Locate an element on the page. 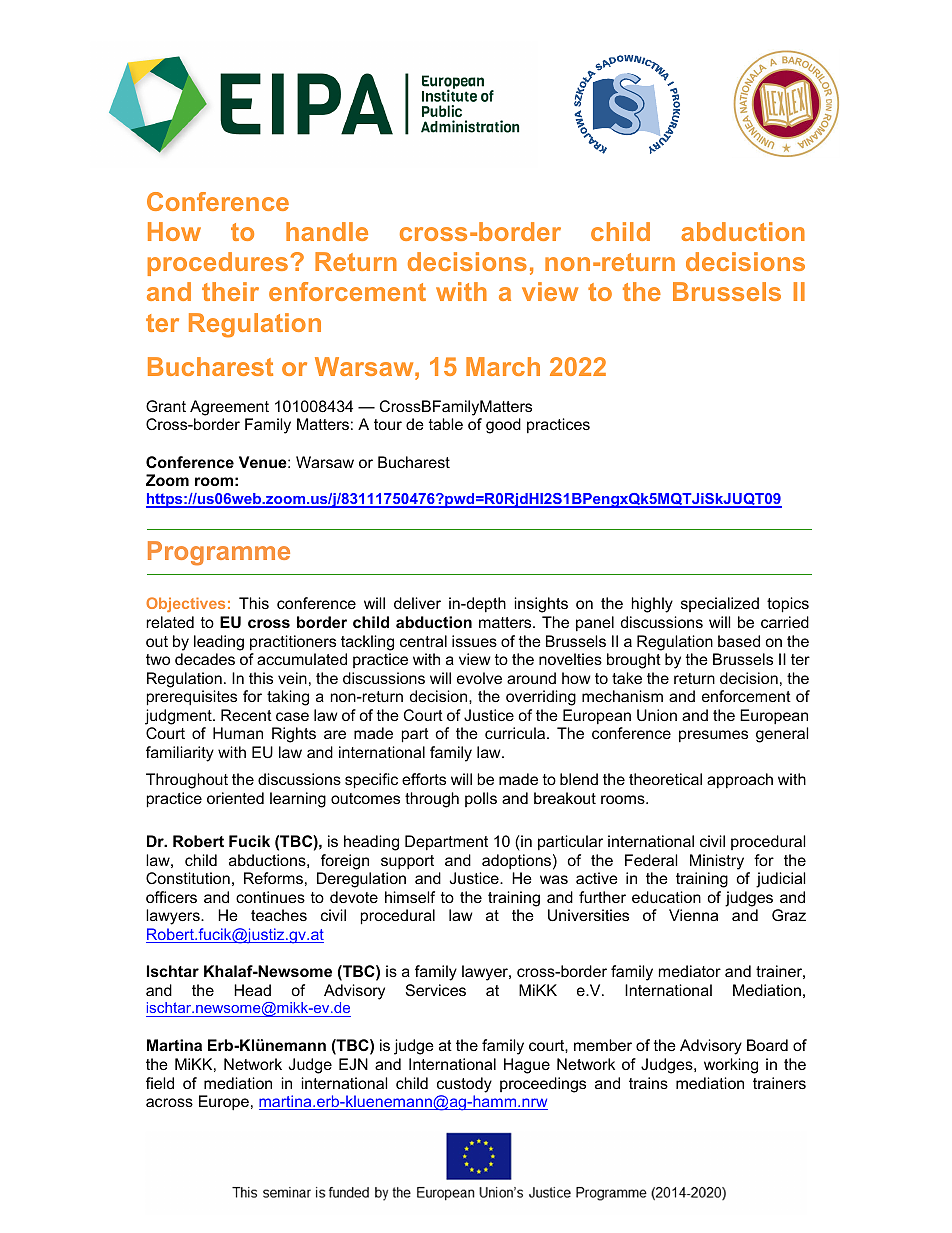 This document has height=1233, width=952. field is located at coordinates (160, 1083).
